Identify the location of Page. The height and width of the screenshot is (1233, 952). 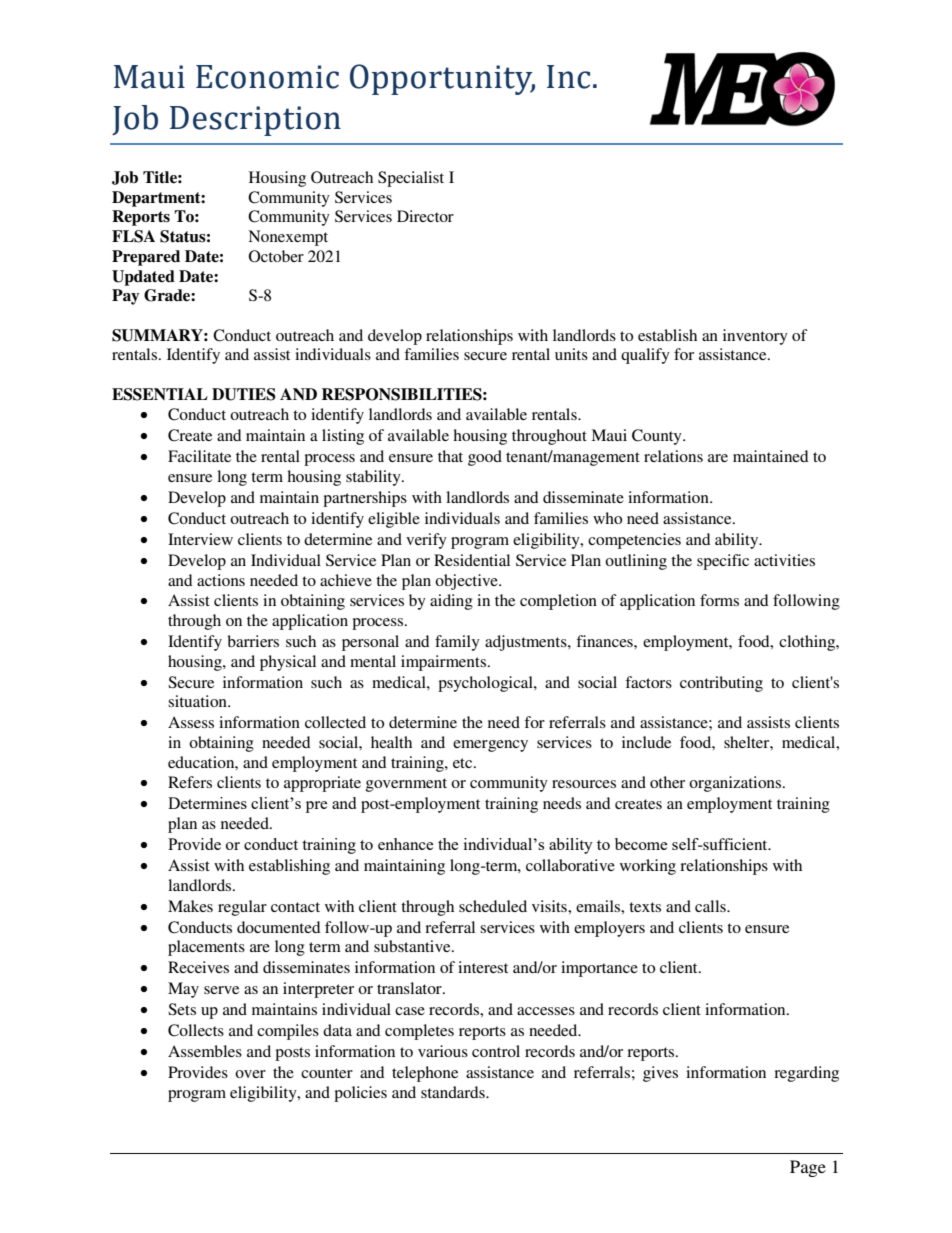
(808, 1168).
